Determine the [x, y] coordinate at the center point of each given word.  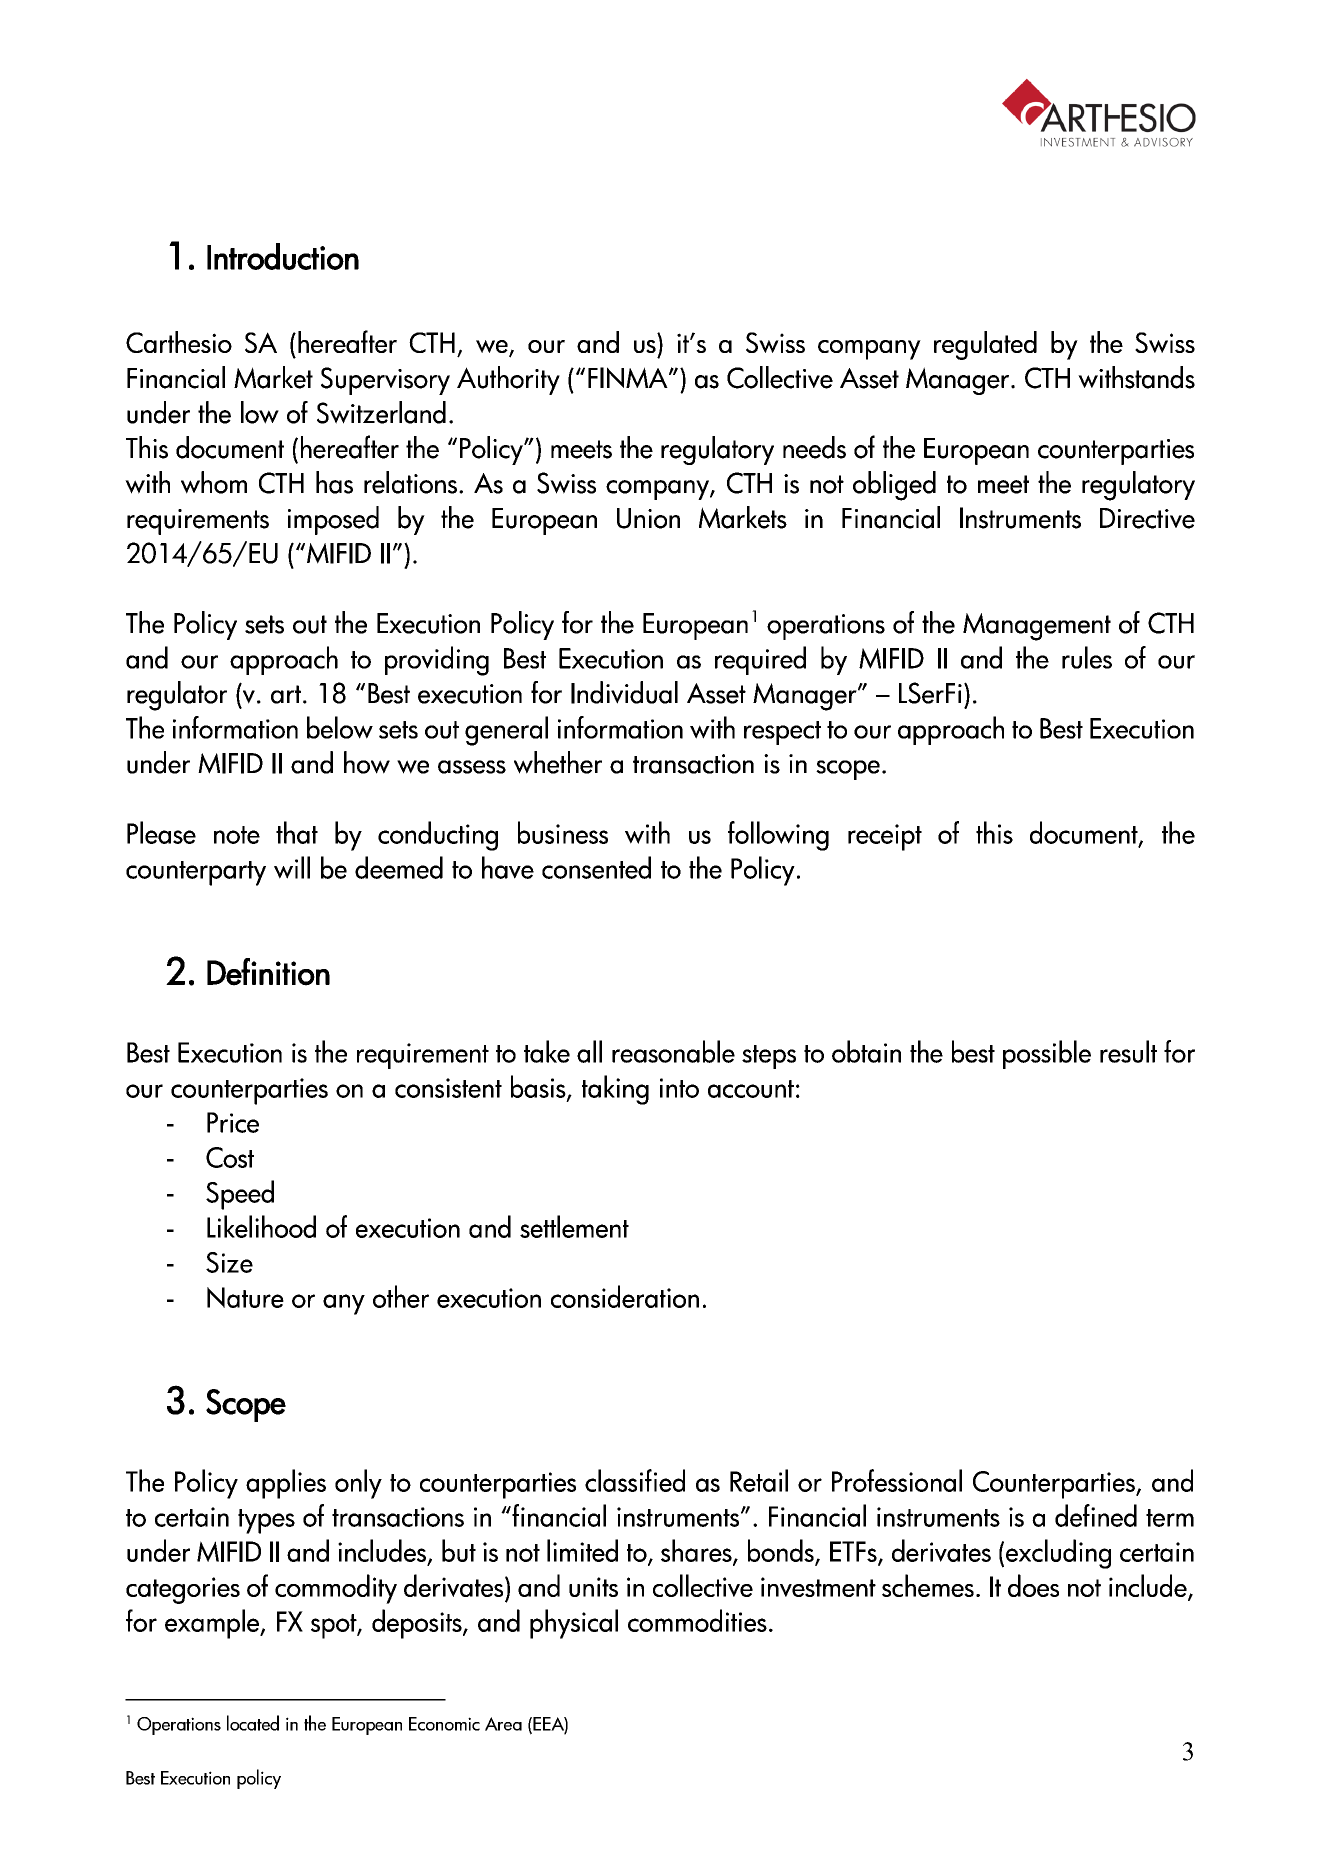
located [253, 1723]
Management [1037, 627]
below [340, 727]
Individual [624, 692]
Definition [268, 972]
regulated [985, 345]
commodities [697, 1620]
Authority [508, 380]
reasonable [673, 1051]
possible [1047, 1054]
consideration [625, 1296]
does [1033, 1585]
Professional [897, 1480]
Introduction [283, 256]
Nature [245, 1297]
